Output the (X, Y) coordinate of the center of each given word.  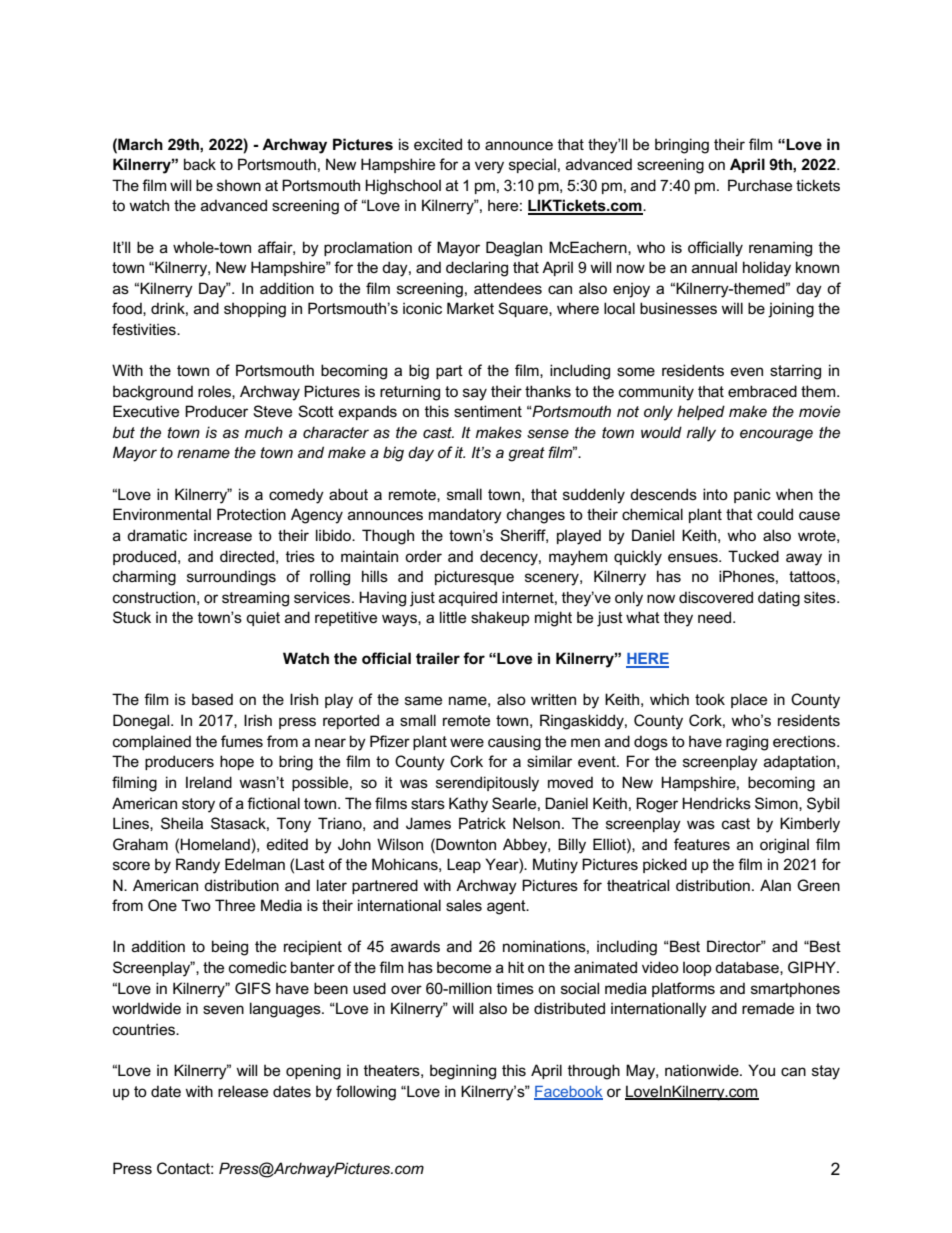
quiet (263, 618)
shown (239, 185)
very (489, 167)
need (716, 617)
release (243, 1091)
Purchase (760, 185)
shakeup (500, 618)
